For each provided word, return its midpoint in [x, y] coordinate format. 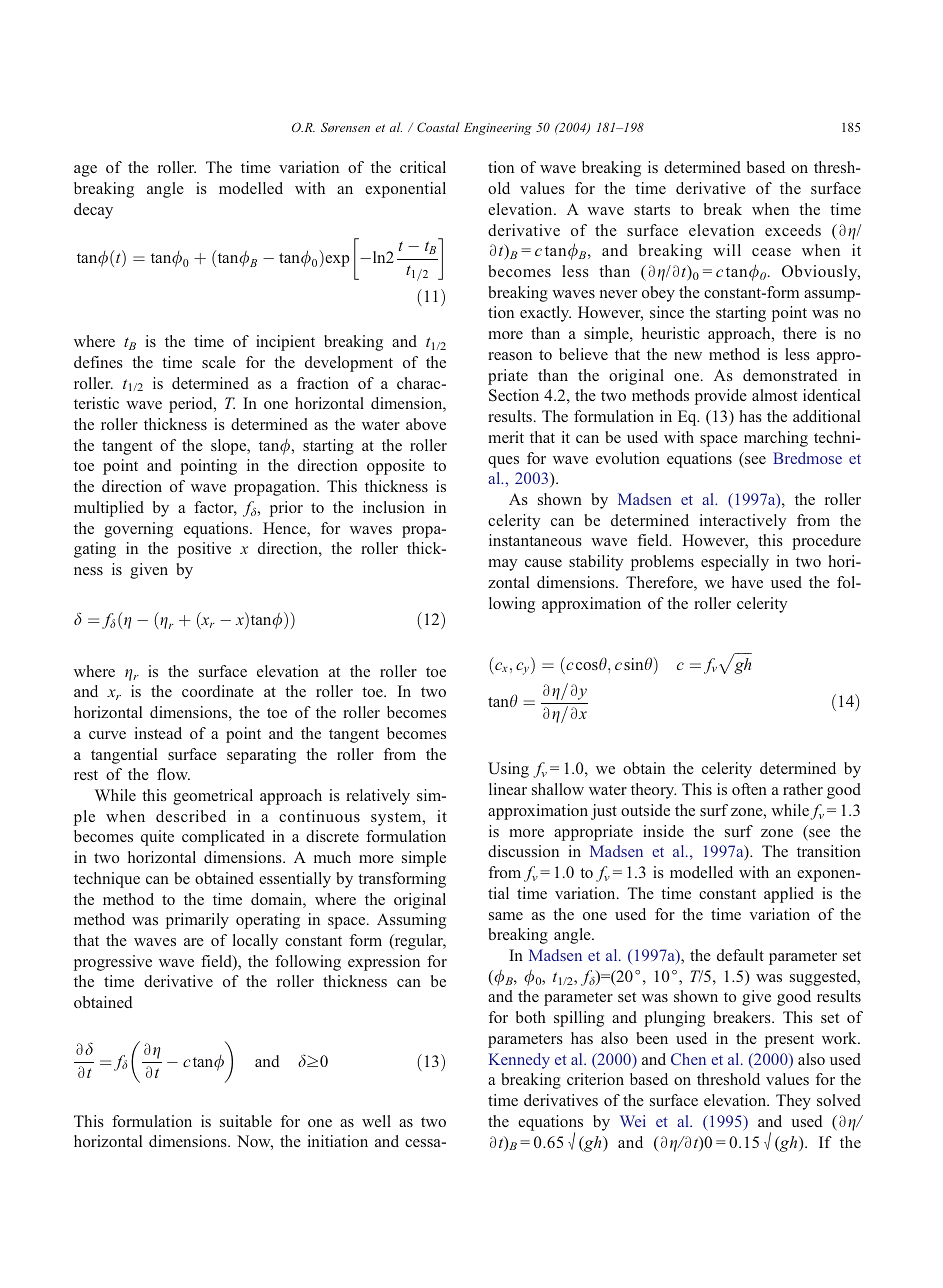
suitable [246, 1121]
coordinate [218, 691]
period [192, 405]
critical [423, 167]
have [747, 582]
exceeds [793, 230]
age [85, 171]
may [502, 565]
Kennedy [519, 1061]
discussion [523, 851]
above [426, 424]
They [793, 1102]
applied [789, 895]
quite [157, 838]
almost [774, 395]
